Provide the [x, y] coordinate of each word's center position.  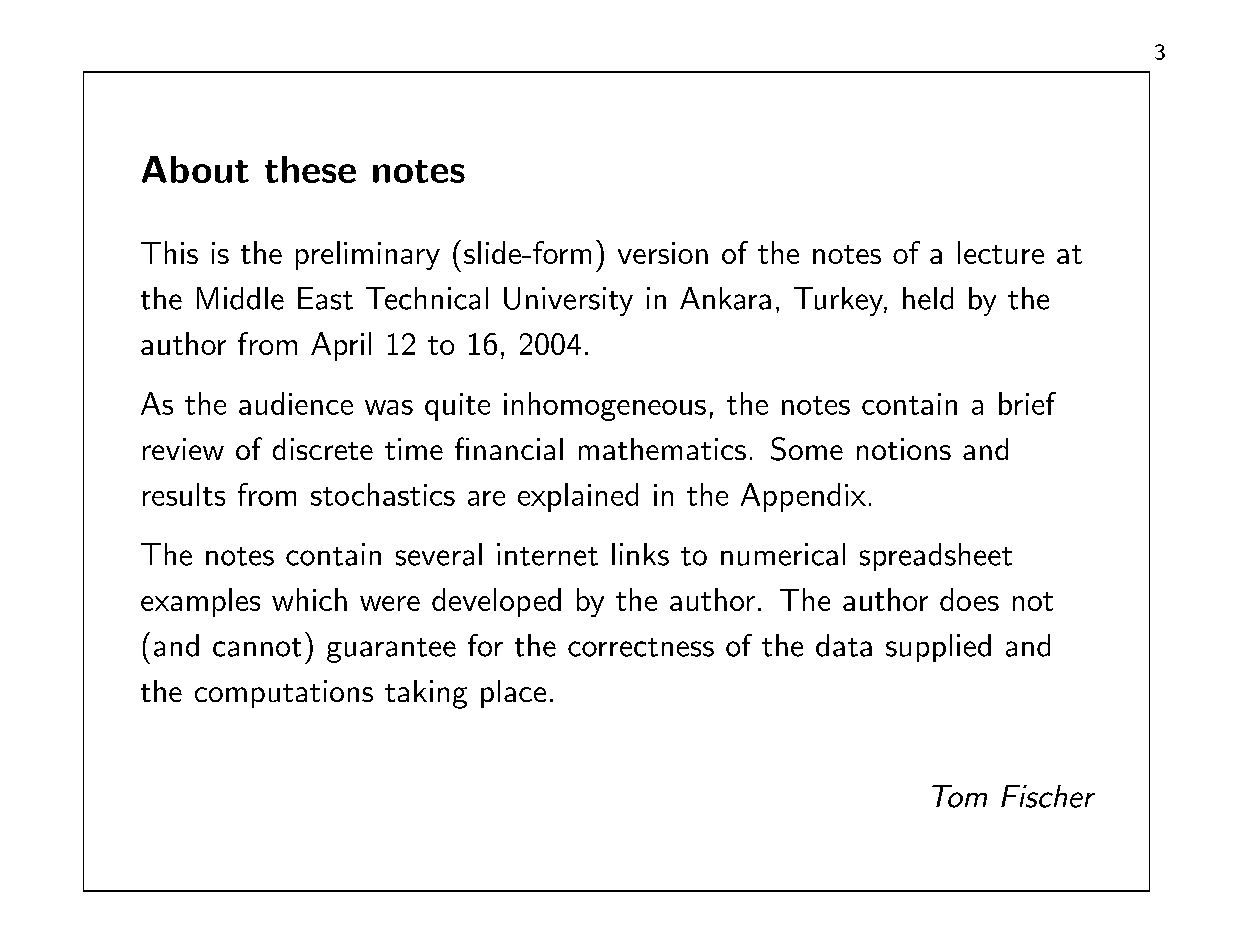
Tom [959, 796]
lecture [1001, 252]
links [640, 554]
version [663, 253]
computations [284, 694]
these [310, 169]
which [309, 599]
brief [1027, 403]
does [969, 599]
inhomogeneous [605, 406]
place [513, 694]
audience [296, 403]
